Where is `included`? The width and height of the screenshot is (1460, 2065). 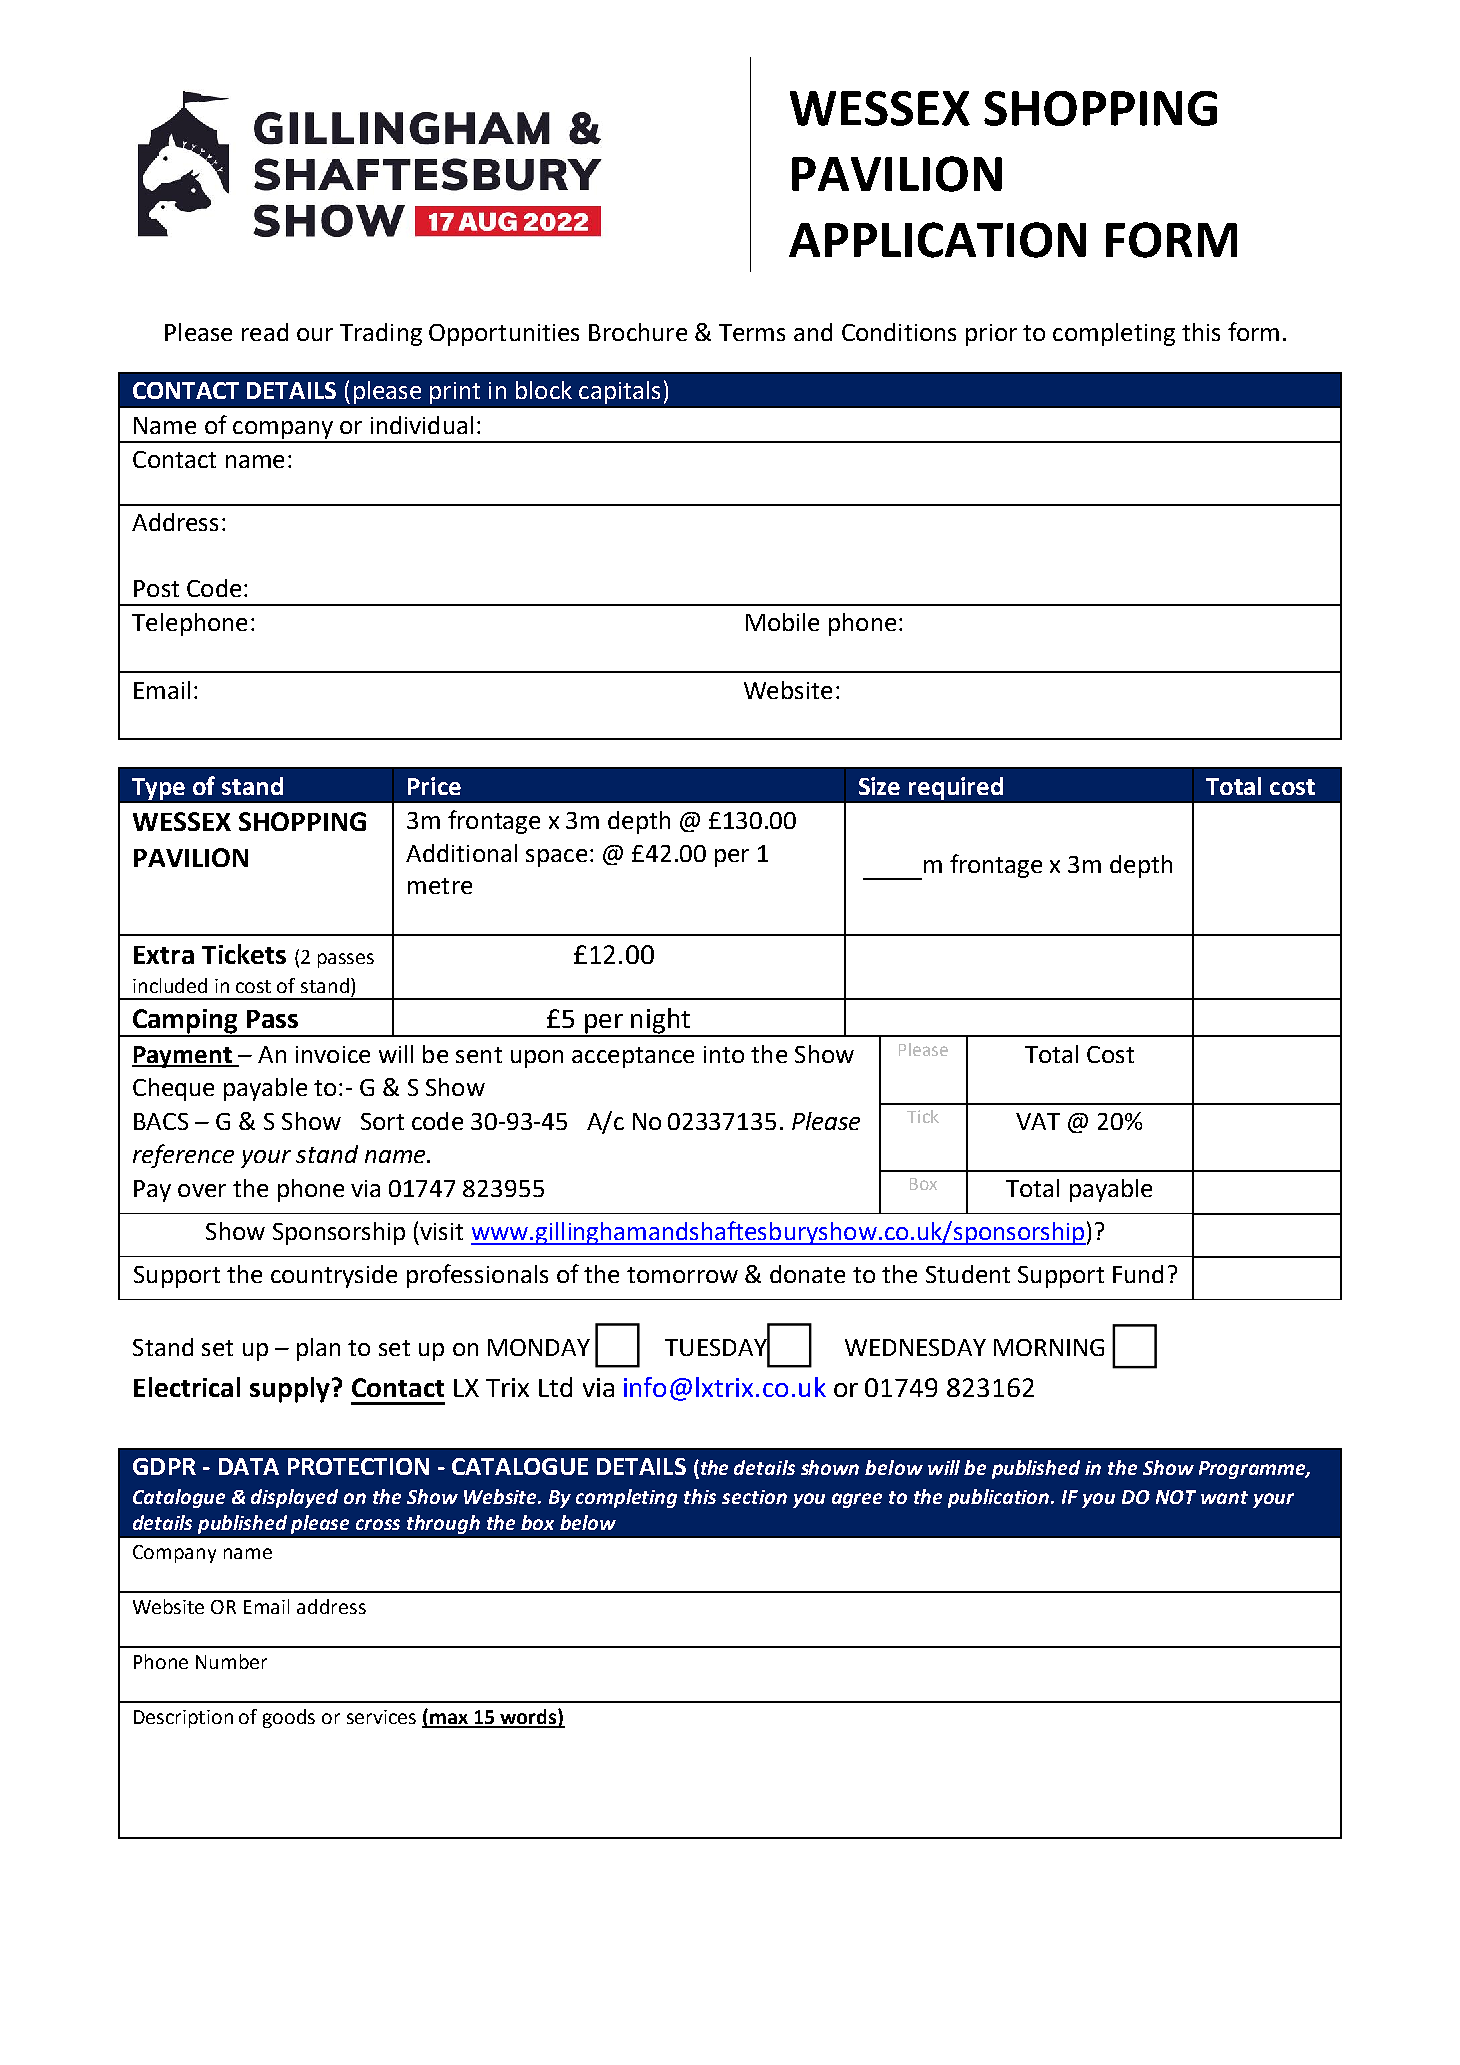 included is located at coordinates (170, 985).
